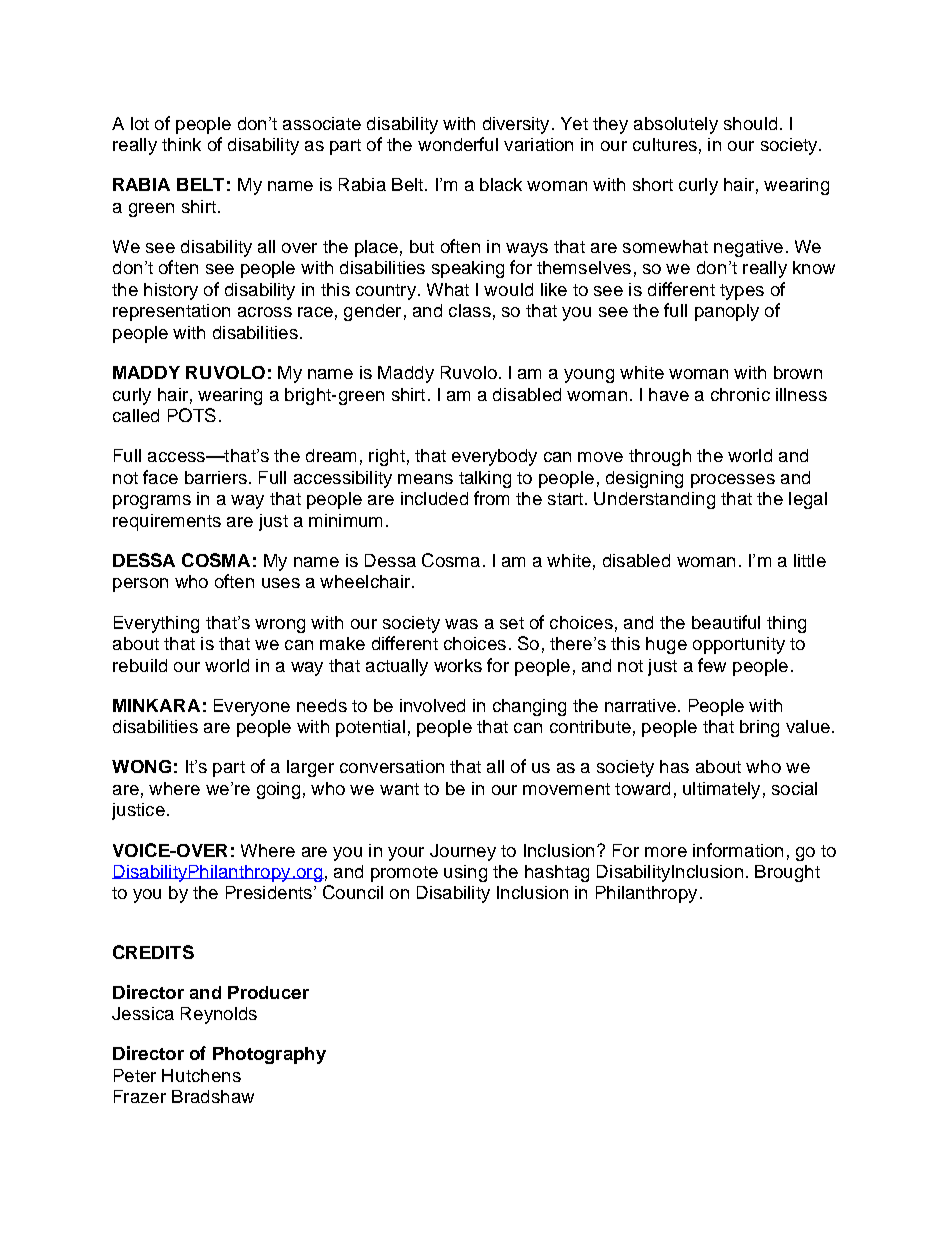 This screenshot has height=1233, width=952. I want to click on wonderful, so click(458, 144).
